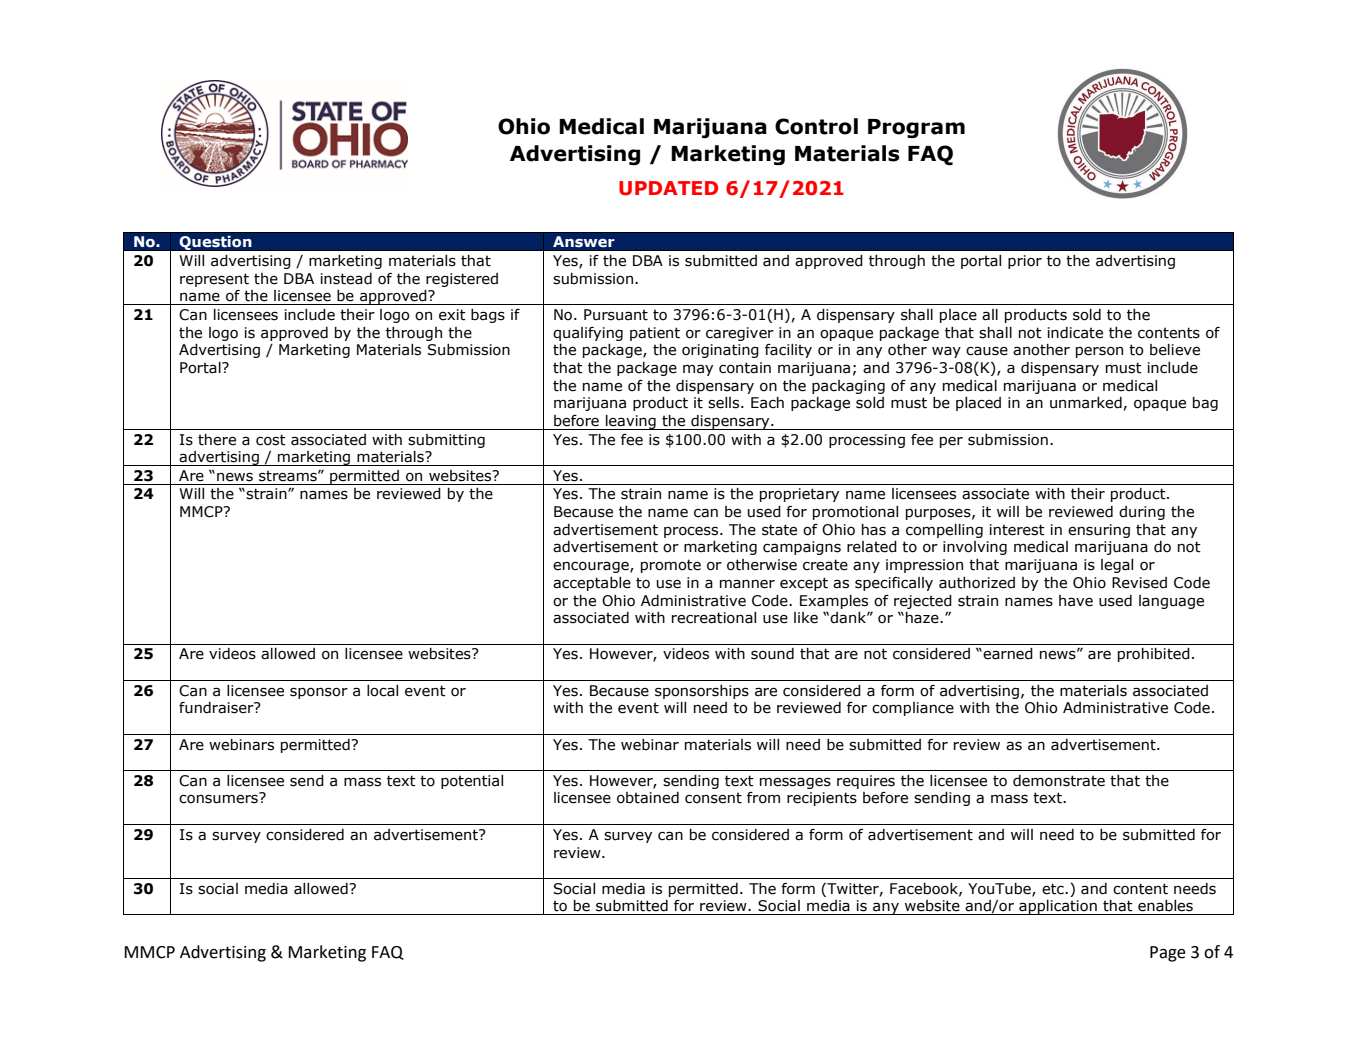 The image size is (1357, 1048). What do you see at coordinates (1059, 781) in the image?
I see `demonstrate` at bounding box center [1059, 781].
